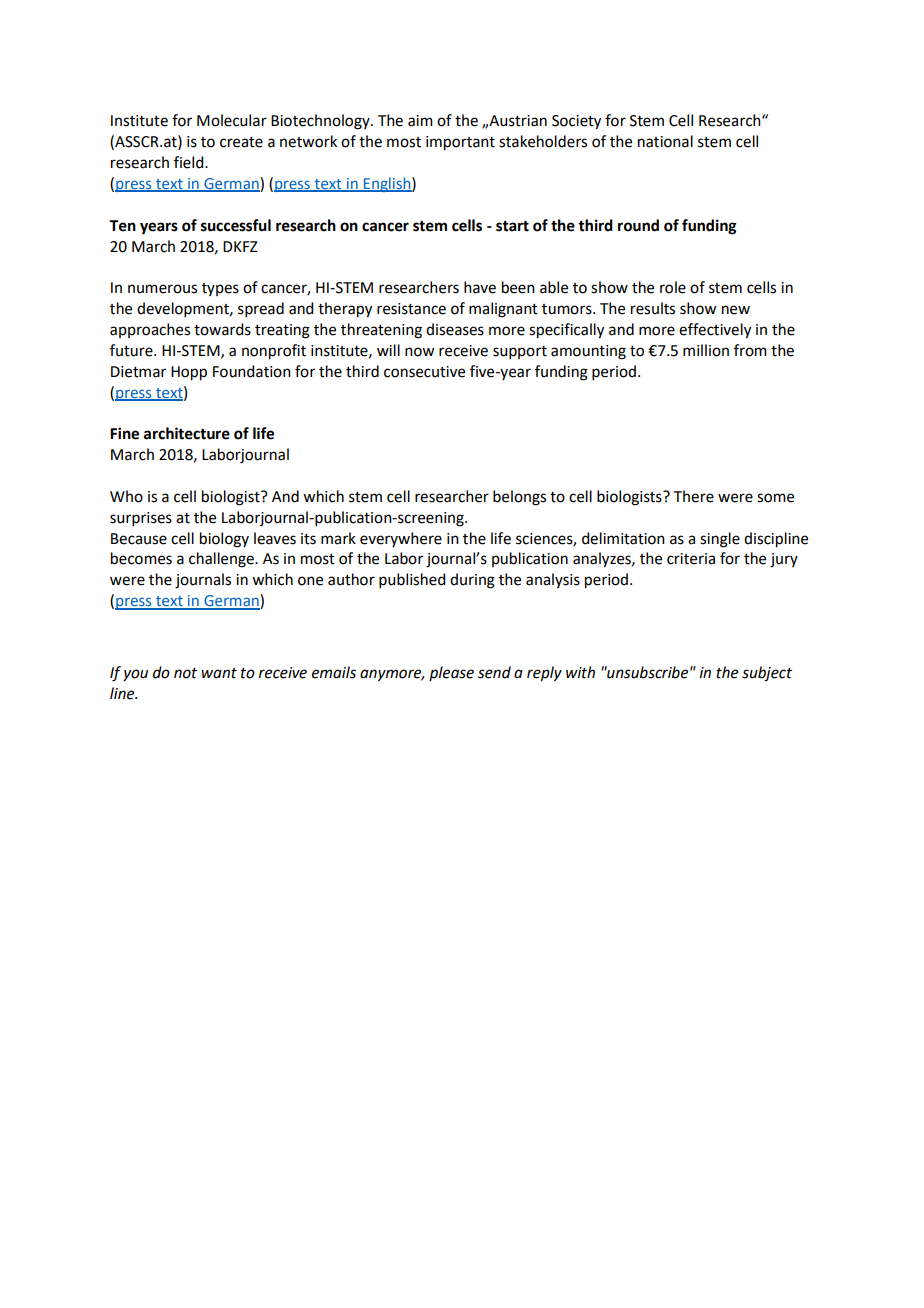 The width and height of the screenshot is (924, 1308). I want to click on consecutive, so click(424, 372).
